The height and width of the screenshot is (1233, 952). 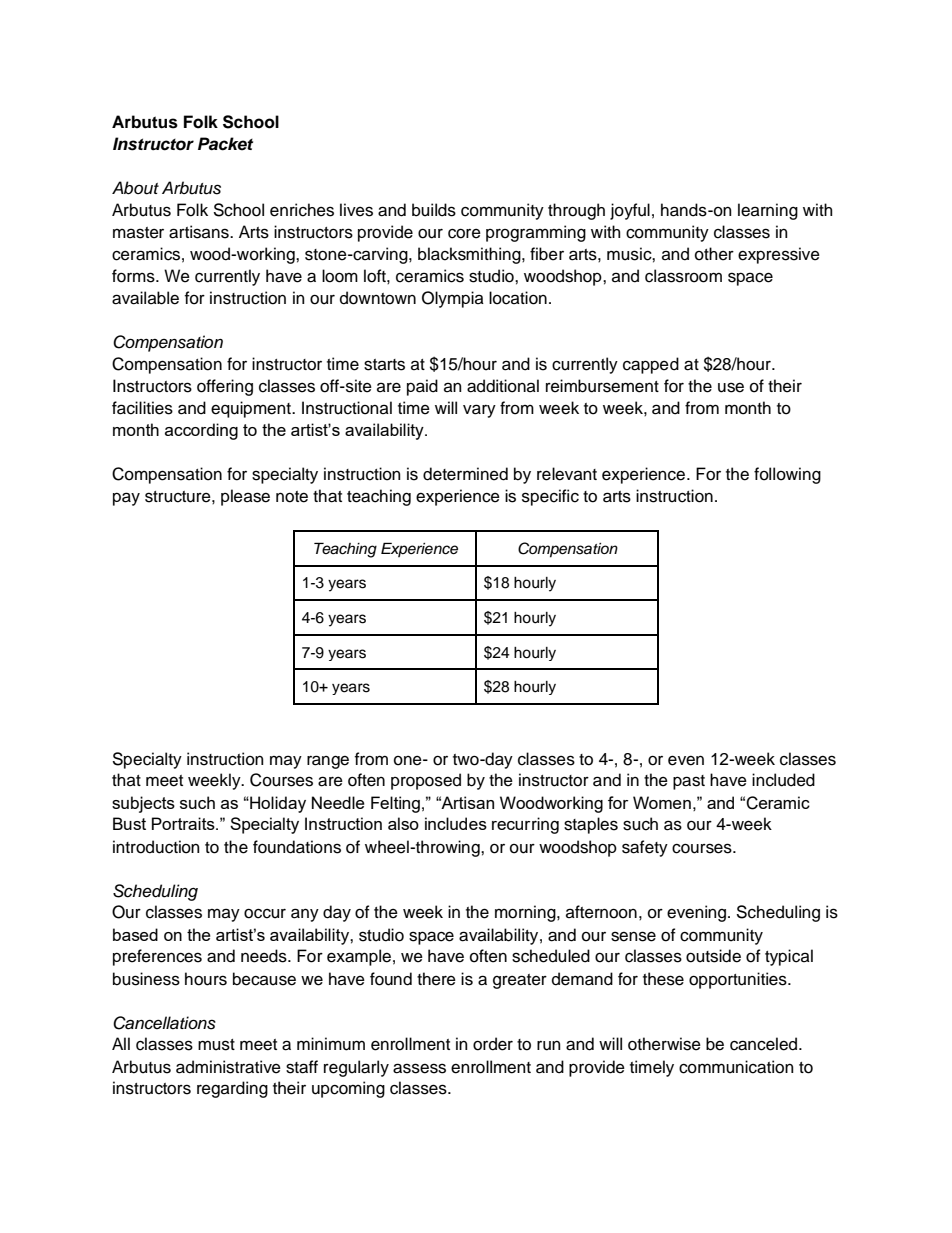 I want to click on proposed, so click(x=426, y=781).
